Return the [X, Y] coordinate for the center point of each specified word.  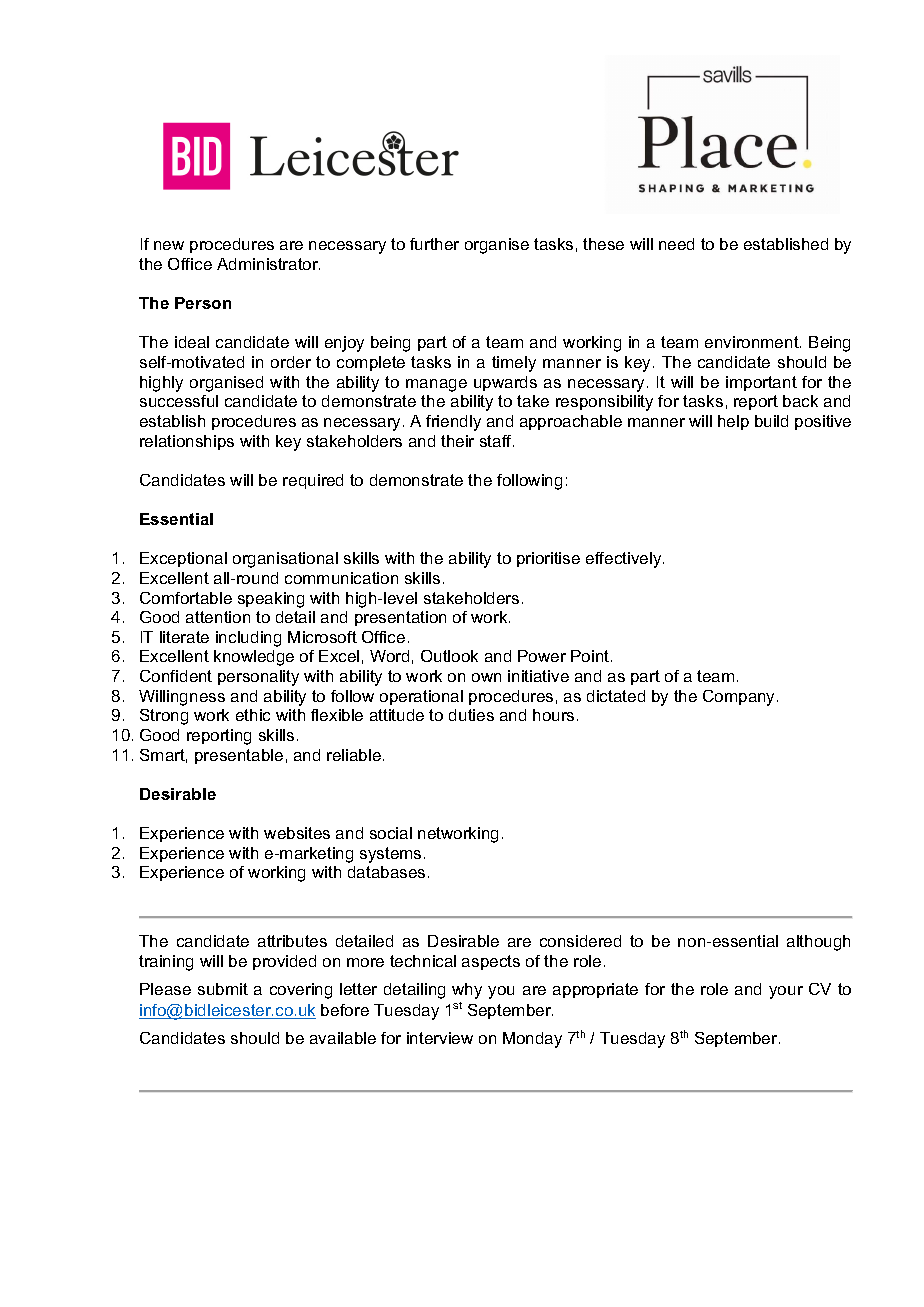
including [248, 639]
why [467, 991]
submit [223, 989]
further [434, 244]
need [676, 244]
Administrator [268, 264]
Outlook [449, 656]
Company [740, 698]
